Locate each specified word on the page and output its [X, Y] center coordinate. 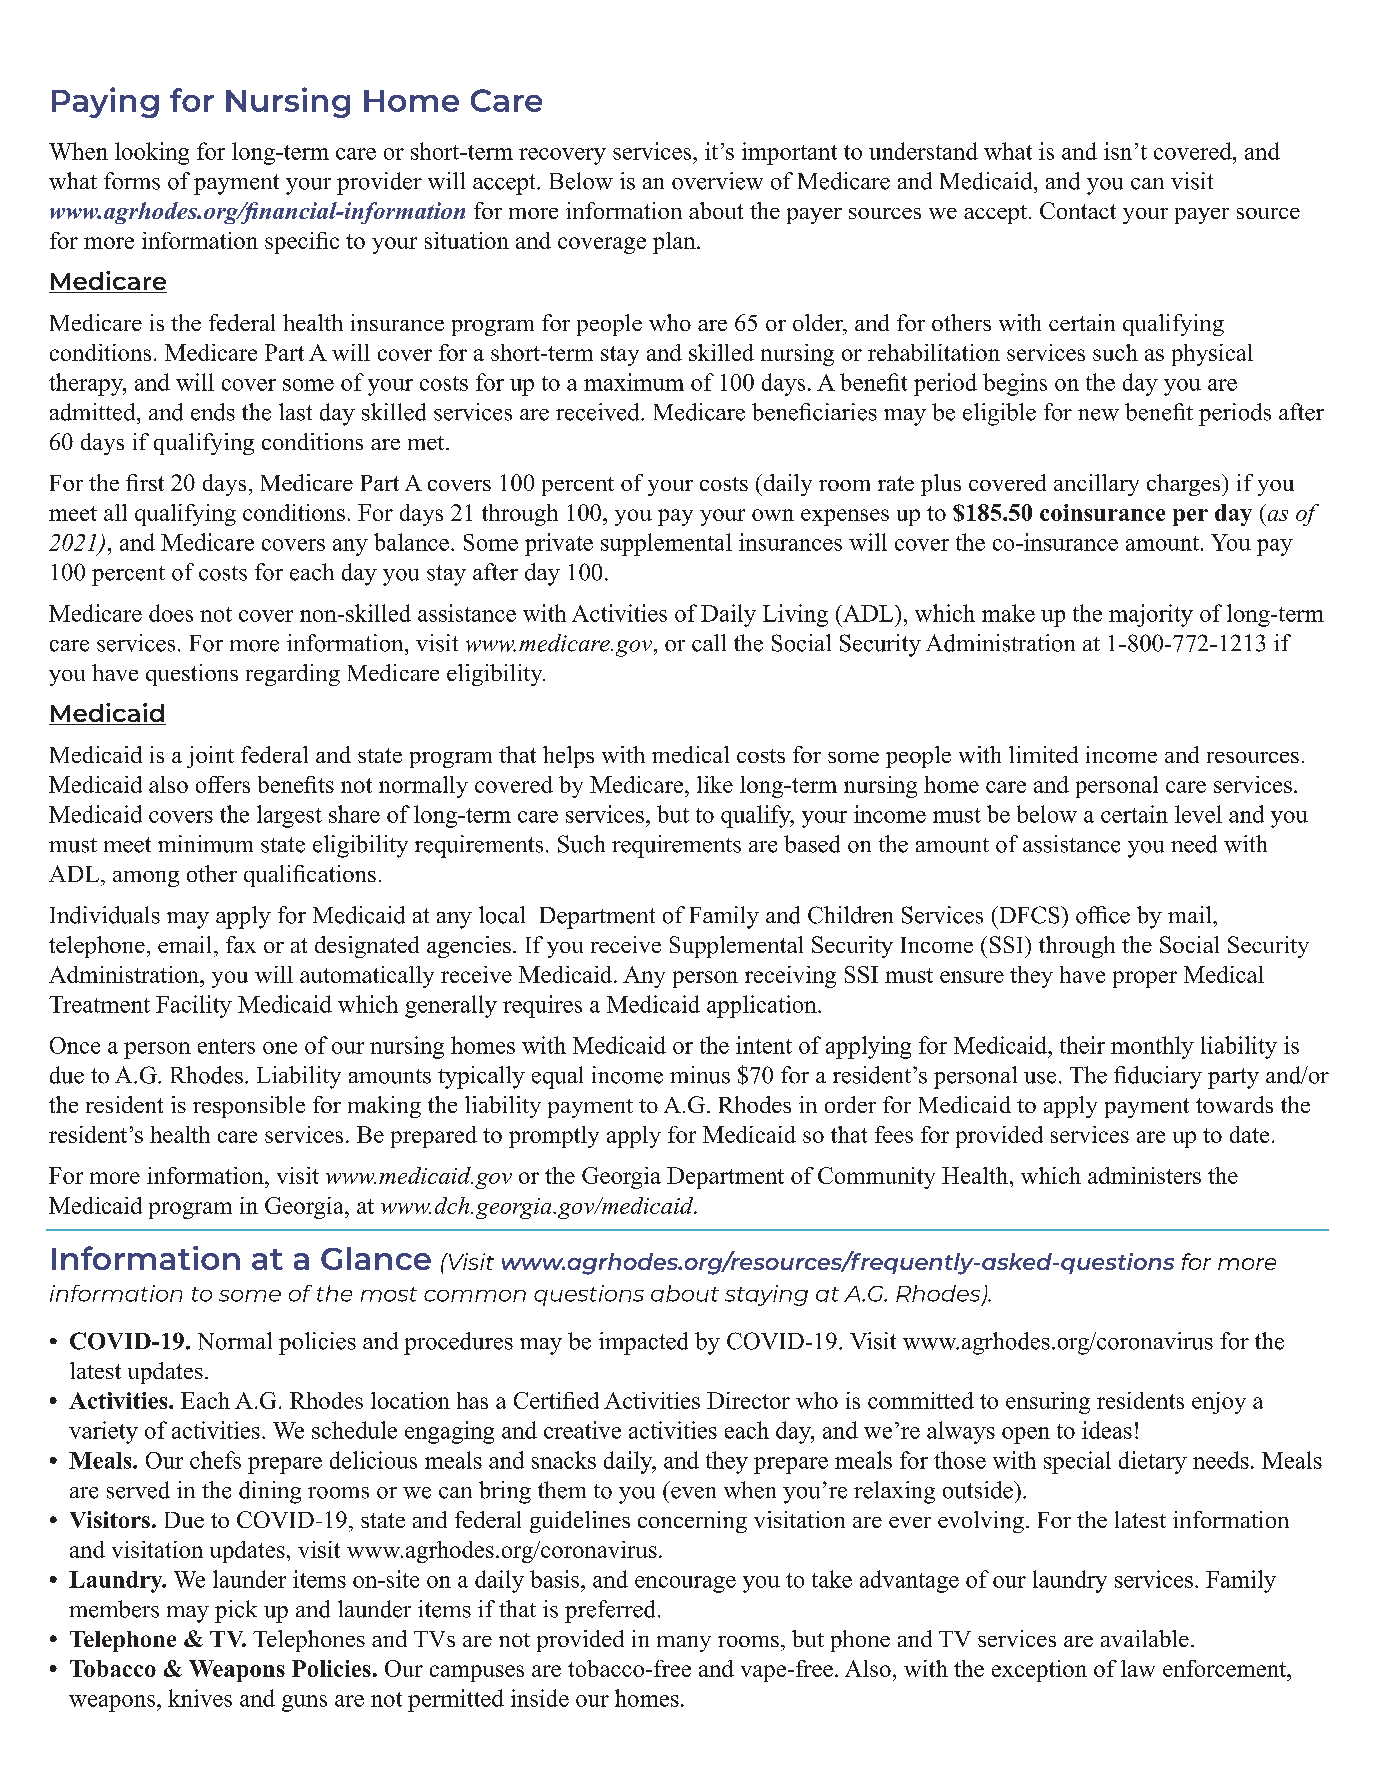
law [1138, 1668]
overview [717, 181]
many [684, 1644]
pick [236, 1611]
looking [152, 153]
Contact [1078, 210]
